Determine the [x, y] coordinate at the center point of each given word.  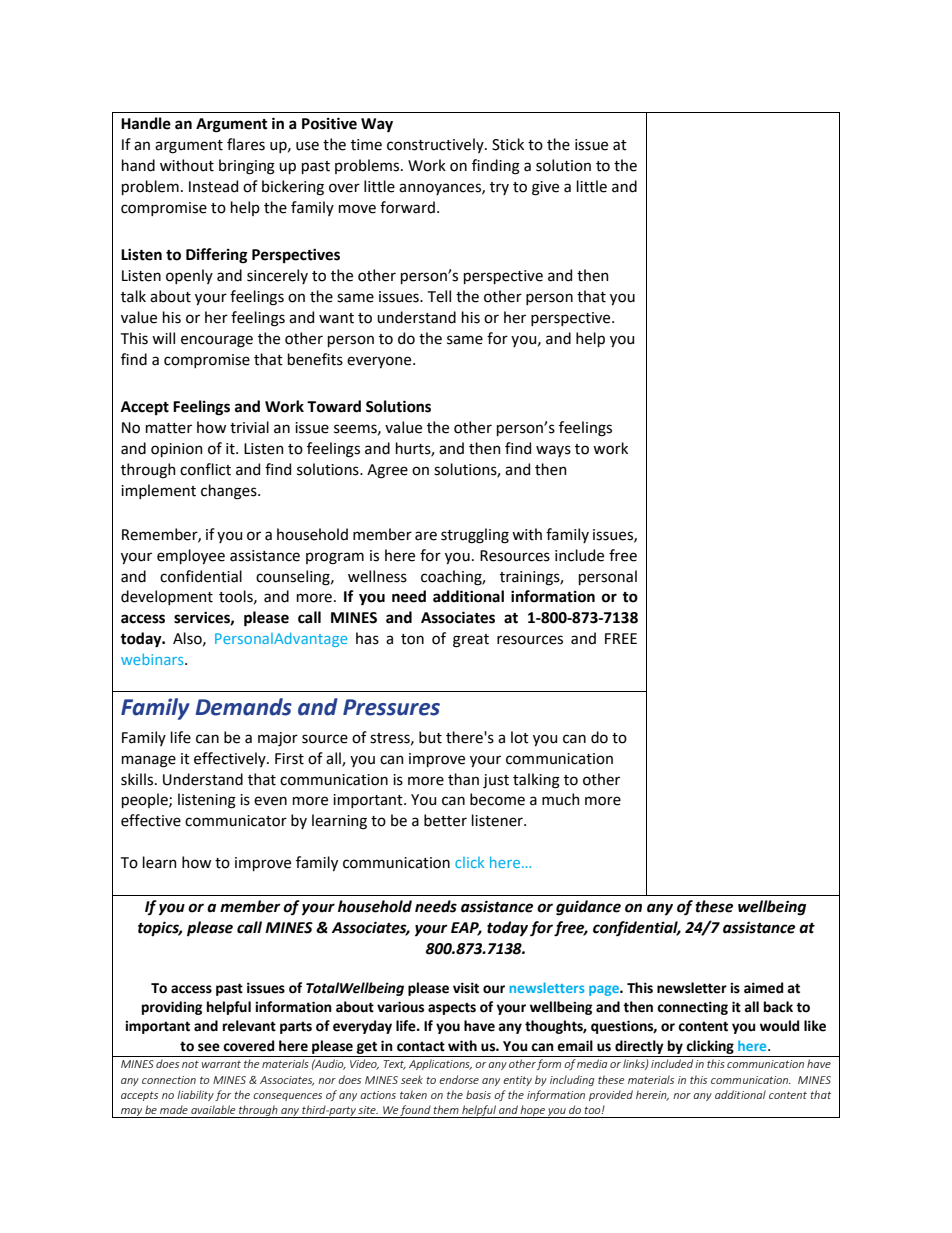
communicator [236, 821]
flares [246, 144]
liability [195, 1095]
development [167, 597]
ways [553, 451]
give [545, 188]
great [471, 641]
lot [520, 737]
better [445, 820]
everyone [380, 362]
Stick [508, 144]
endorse [459, 1079]
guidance [588, 908]
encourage [217, 341]
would [779, 1026]
